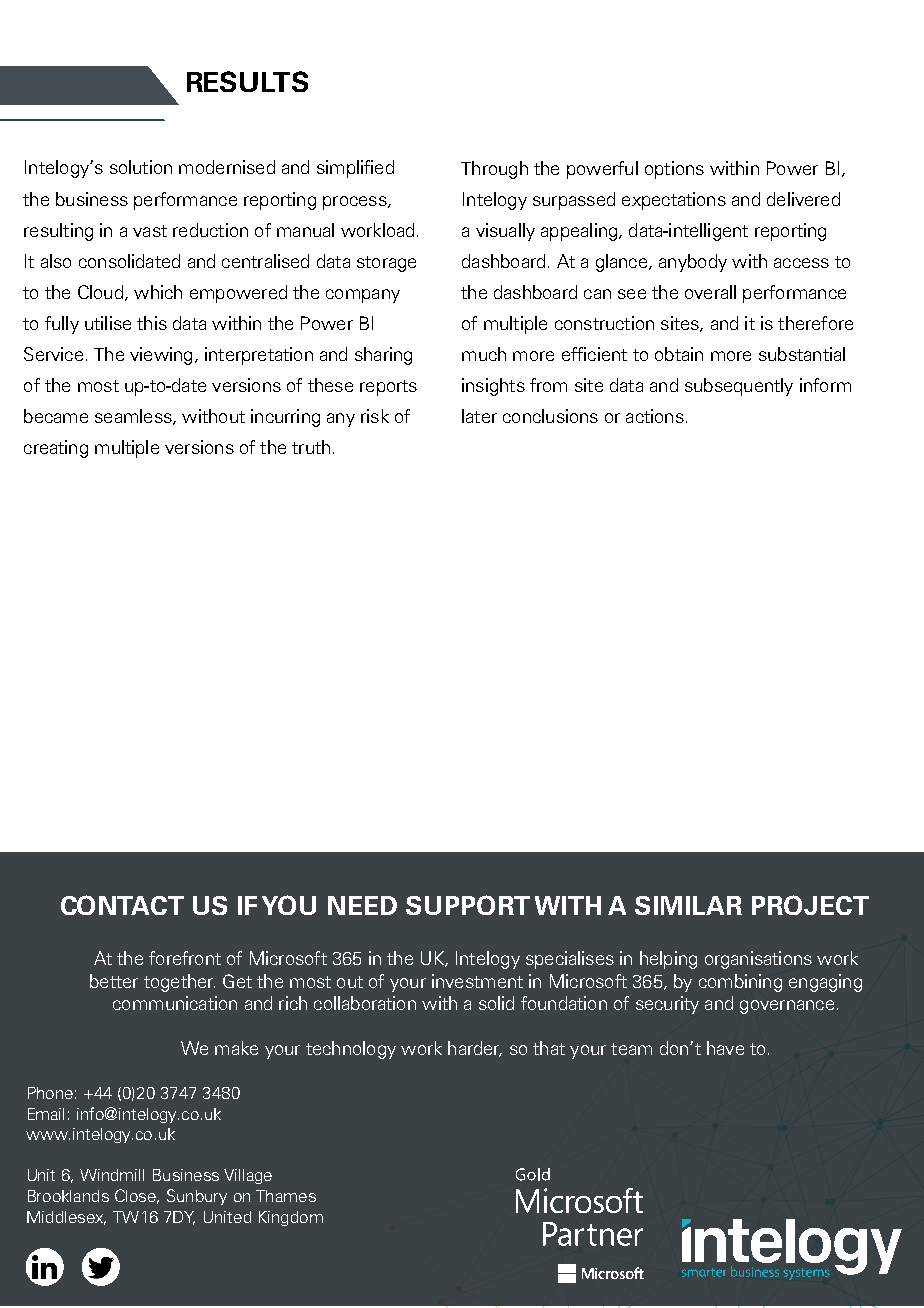 This document has height=1308, width=924. Describe the element at coordinates (388, 388) in the document. I see `reports` at that location.
